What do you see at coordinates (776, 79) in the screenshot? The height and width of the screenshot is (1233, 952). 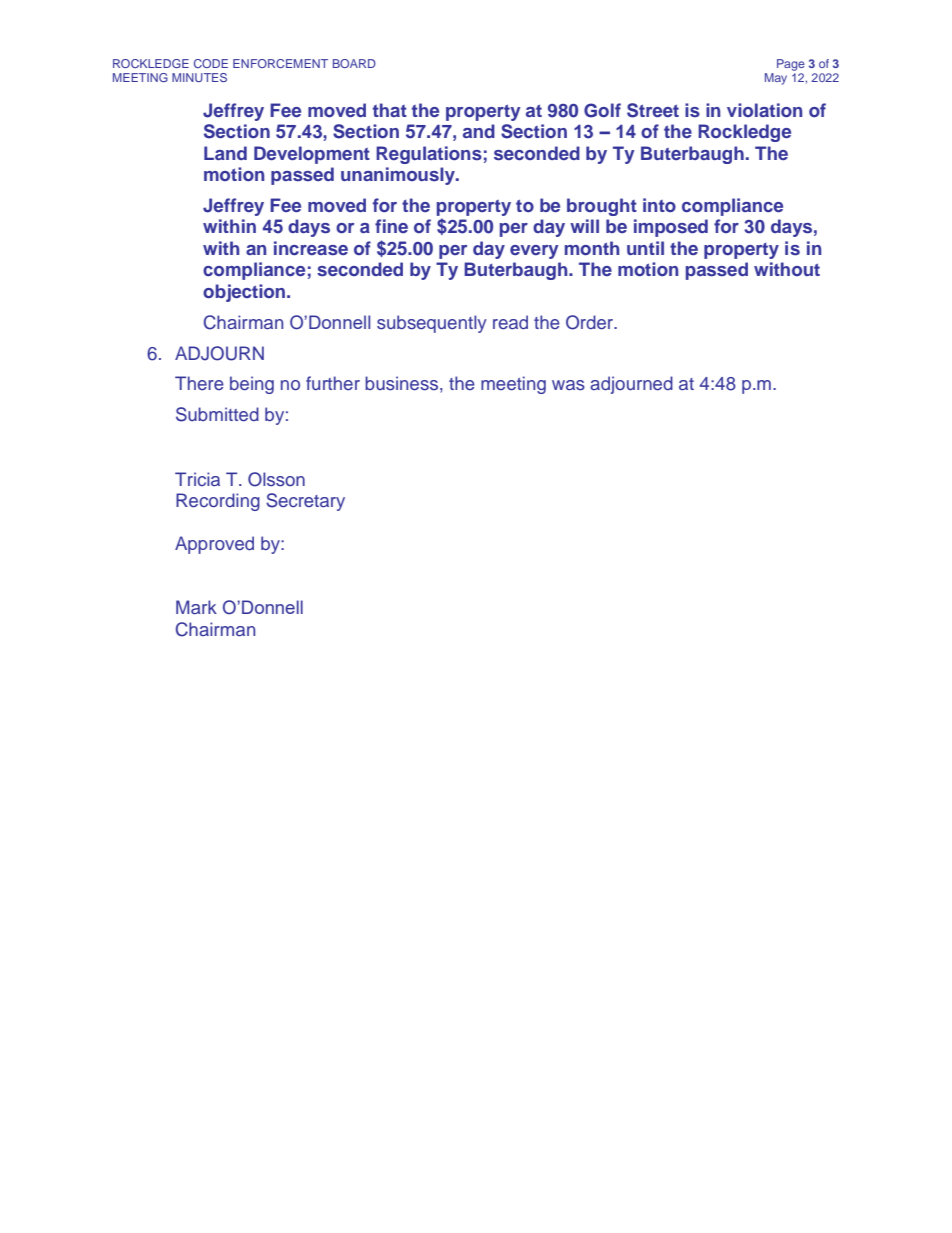 I see `May` at bounding box center [776, 79].
